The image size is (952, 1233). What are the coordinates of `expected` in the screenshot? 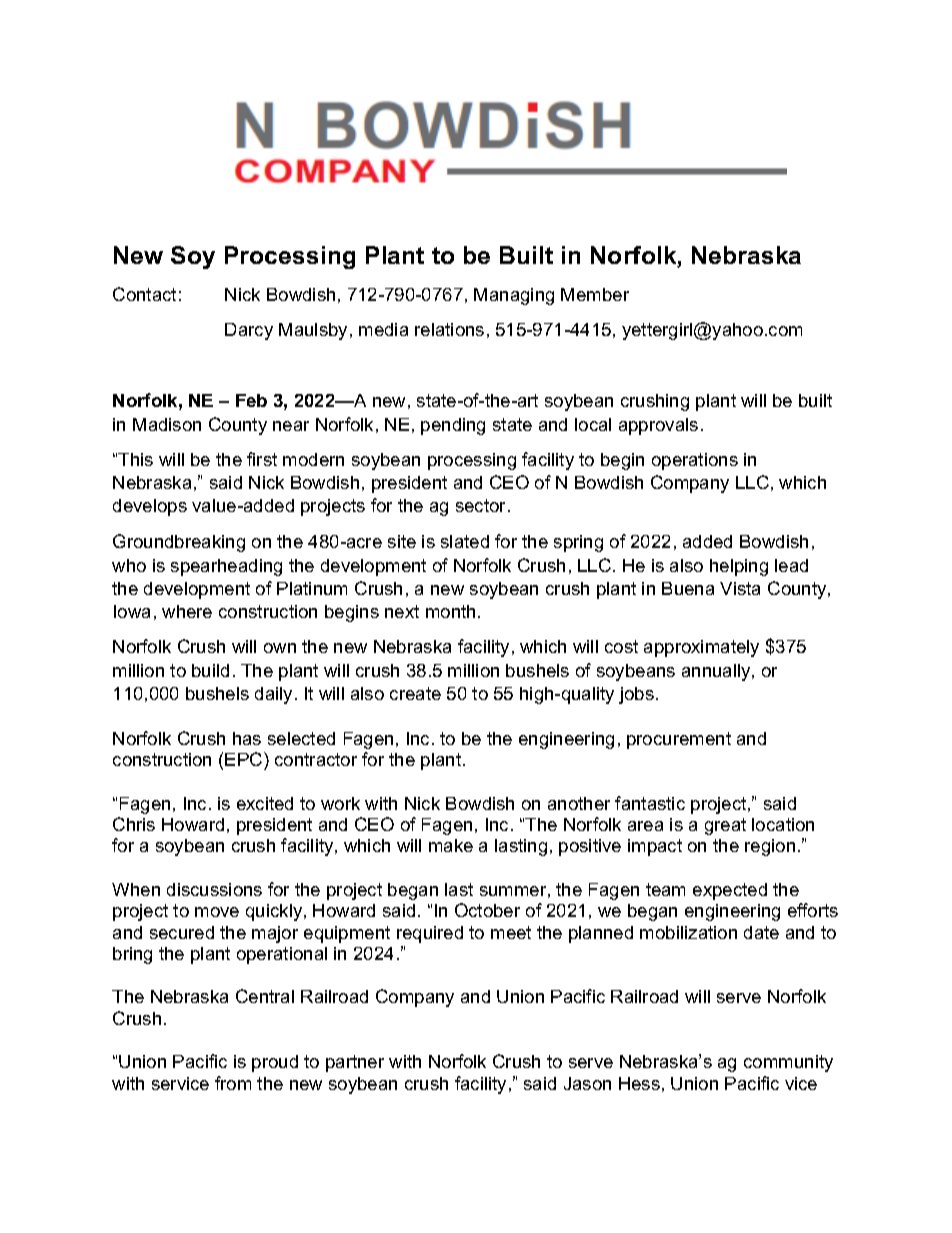 It's located at (730, 891).
